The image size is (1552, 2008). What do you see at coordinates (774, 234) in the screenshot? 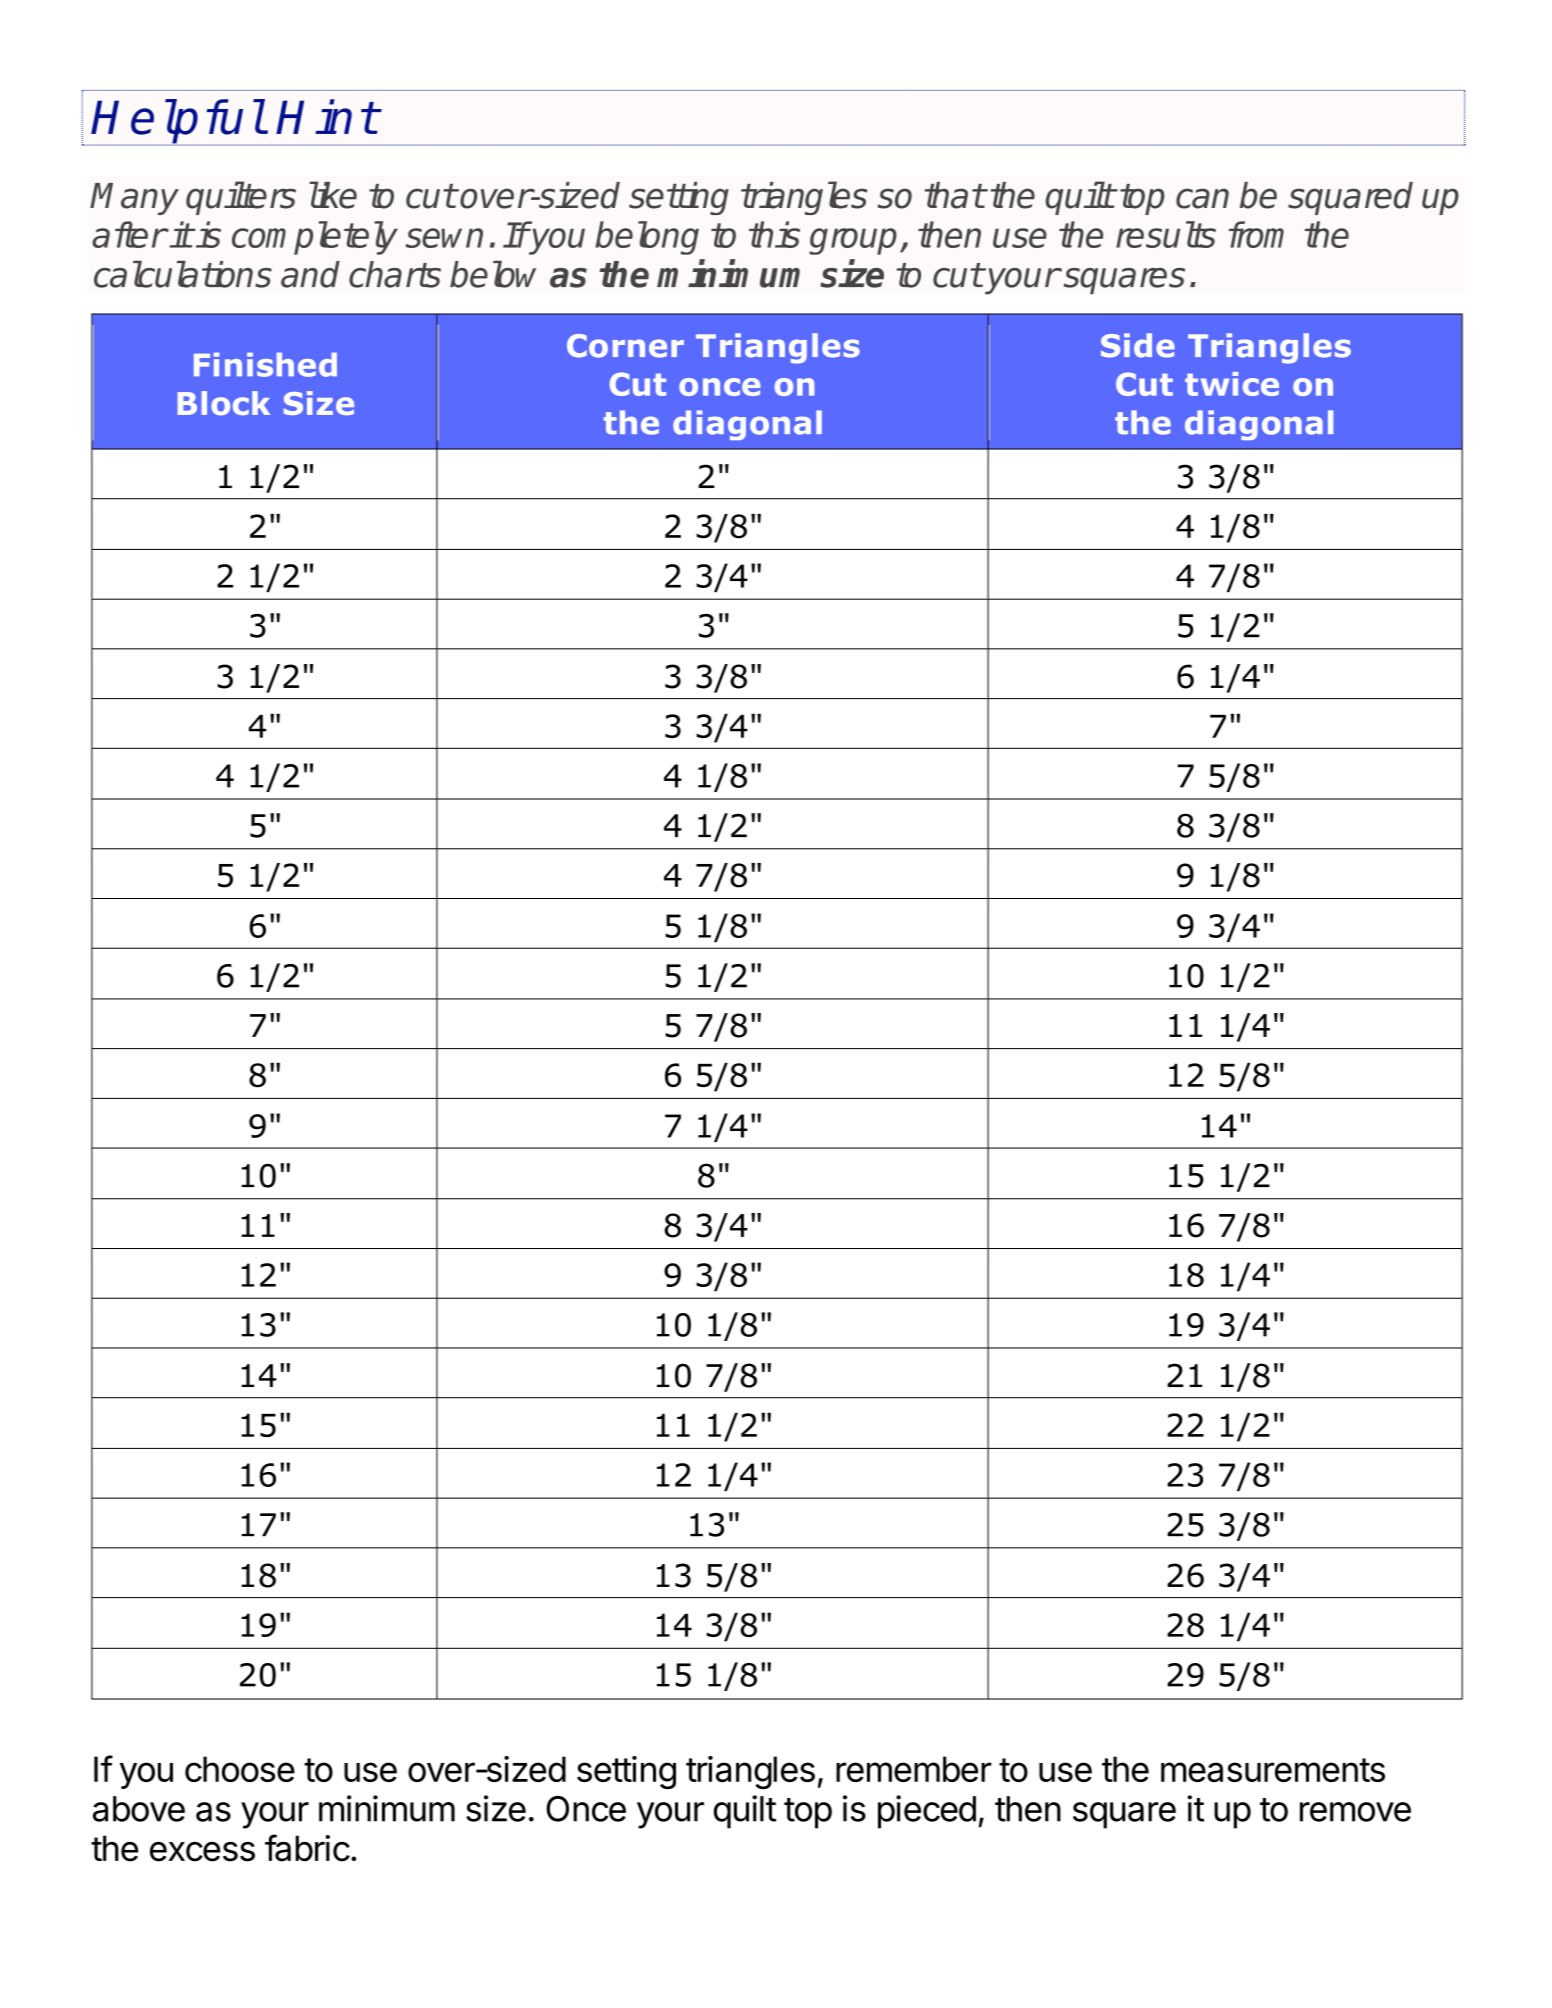
I see `this` at bounding box center [774, 234].
